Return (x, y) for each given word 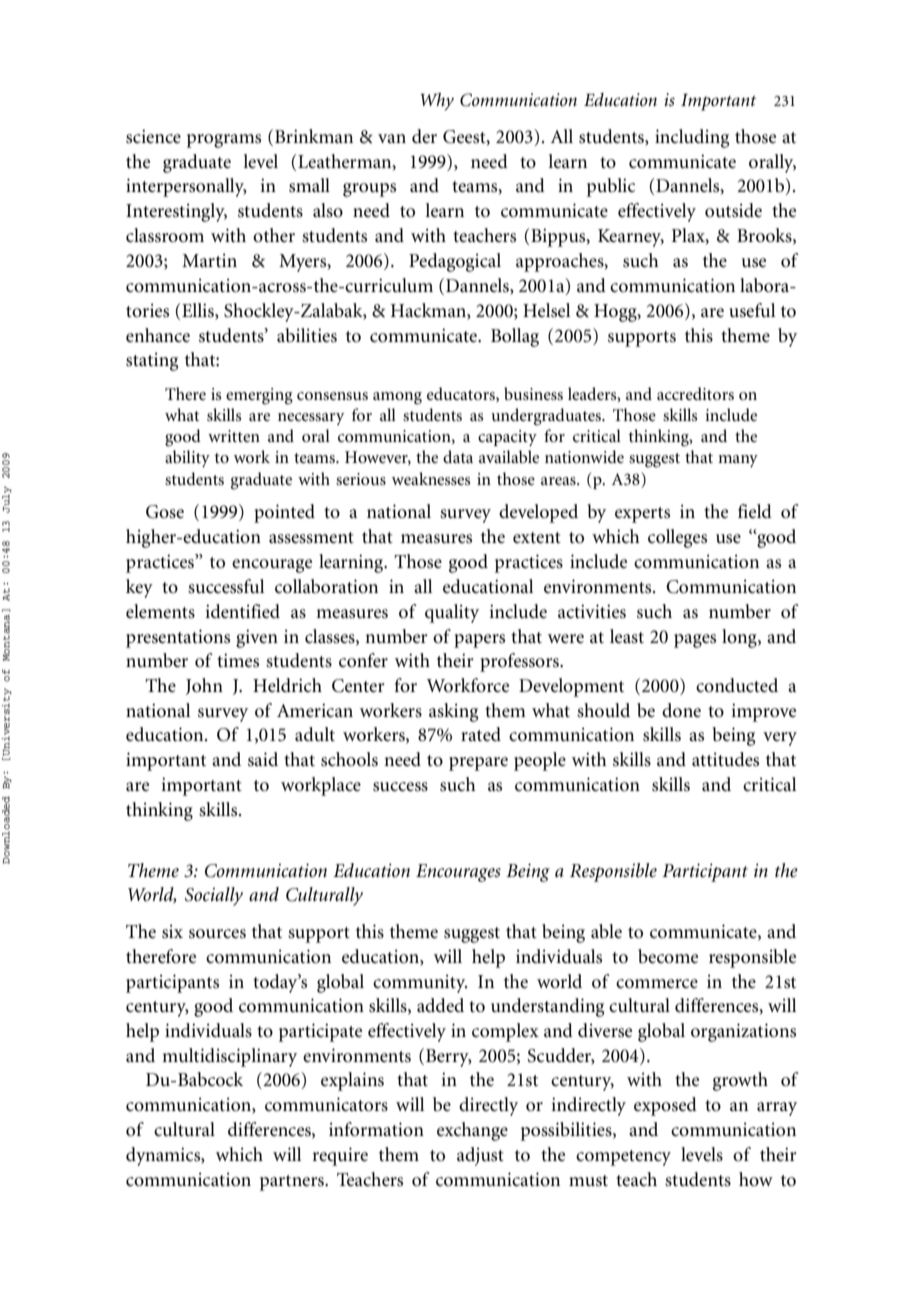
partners (293, 1183)
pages (695, 641)
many (738, 461)
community (420, 983)
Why (437, 102)
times (238, 660)
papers (479, 641)
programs (224, 141)
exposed (665, 1106)
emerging (259, 396)
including (692, 138)
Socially (214, 896)
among (397, 398)
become (668, 956)
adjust (480, 1156)
